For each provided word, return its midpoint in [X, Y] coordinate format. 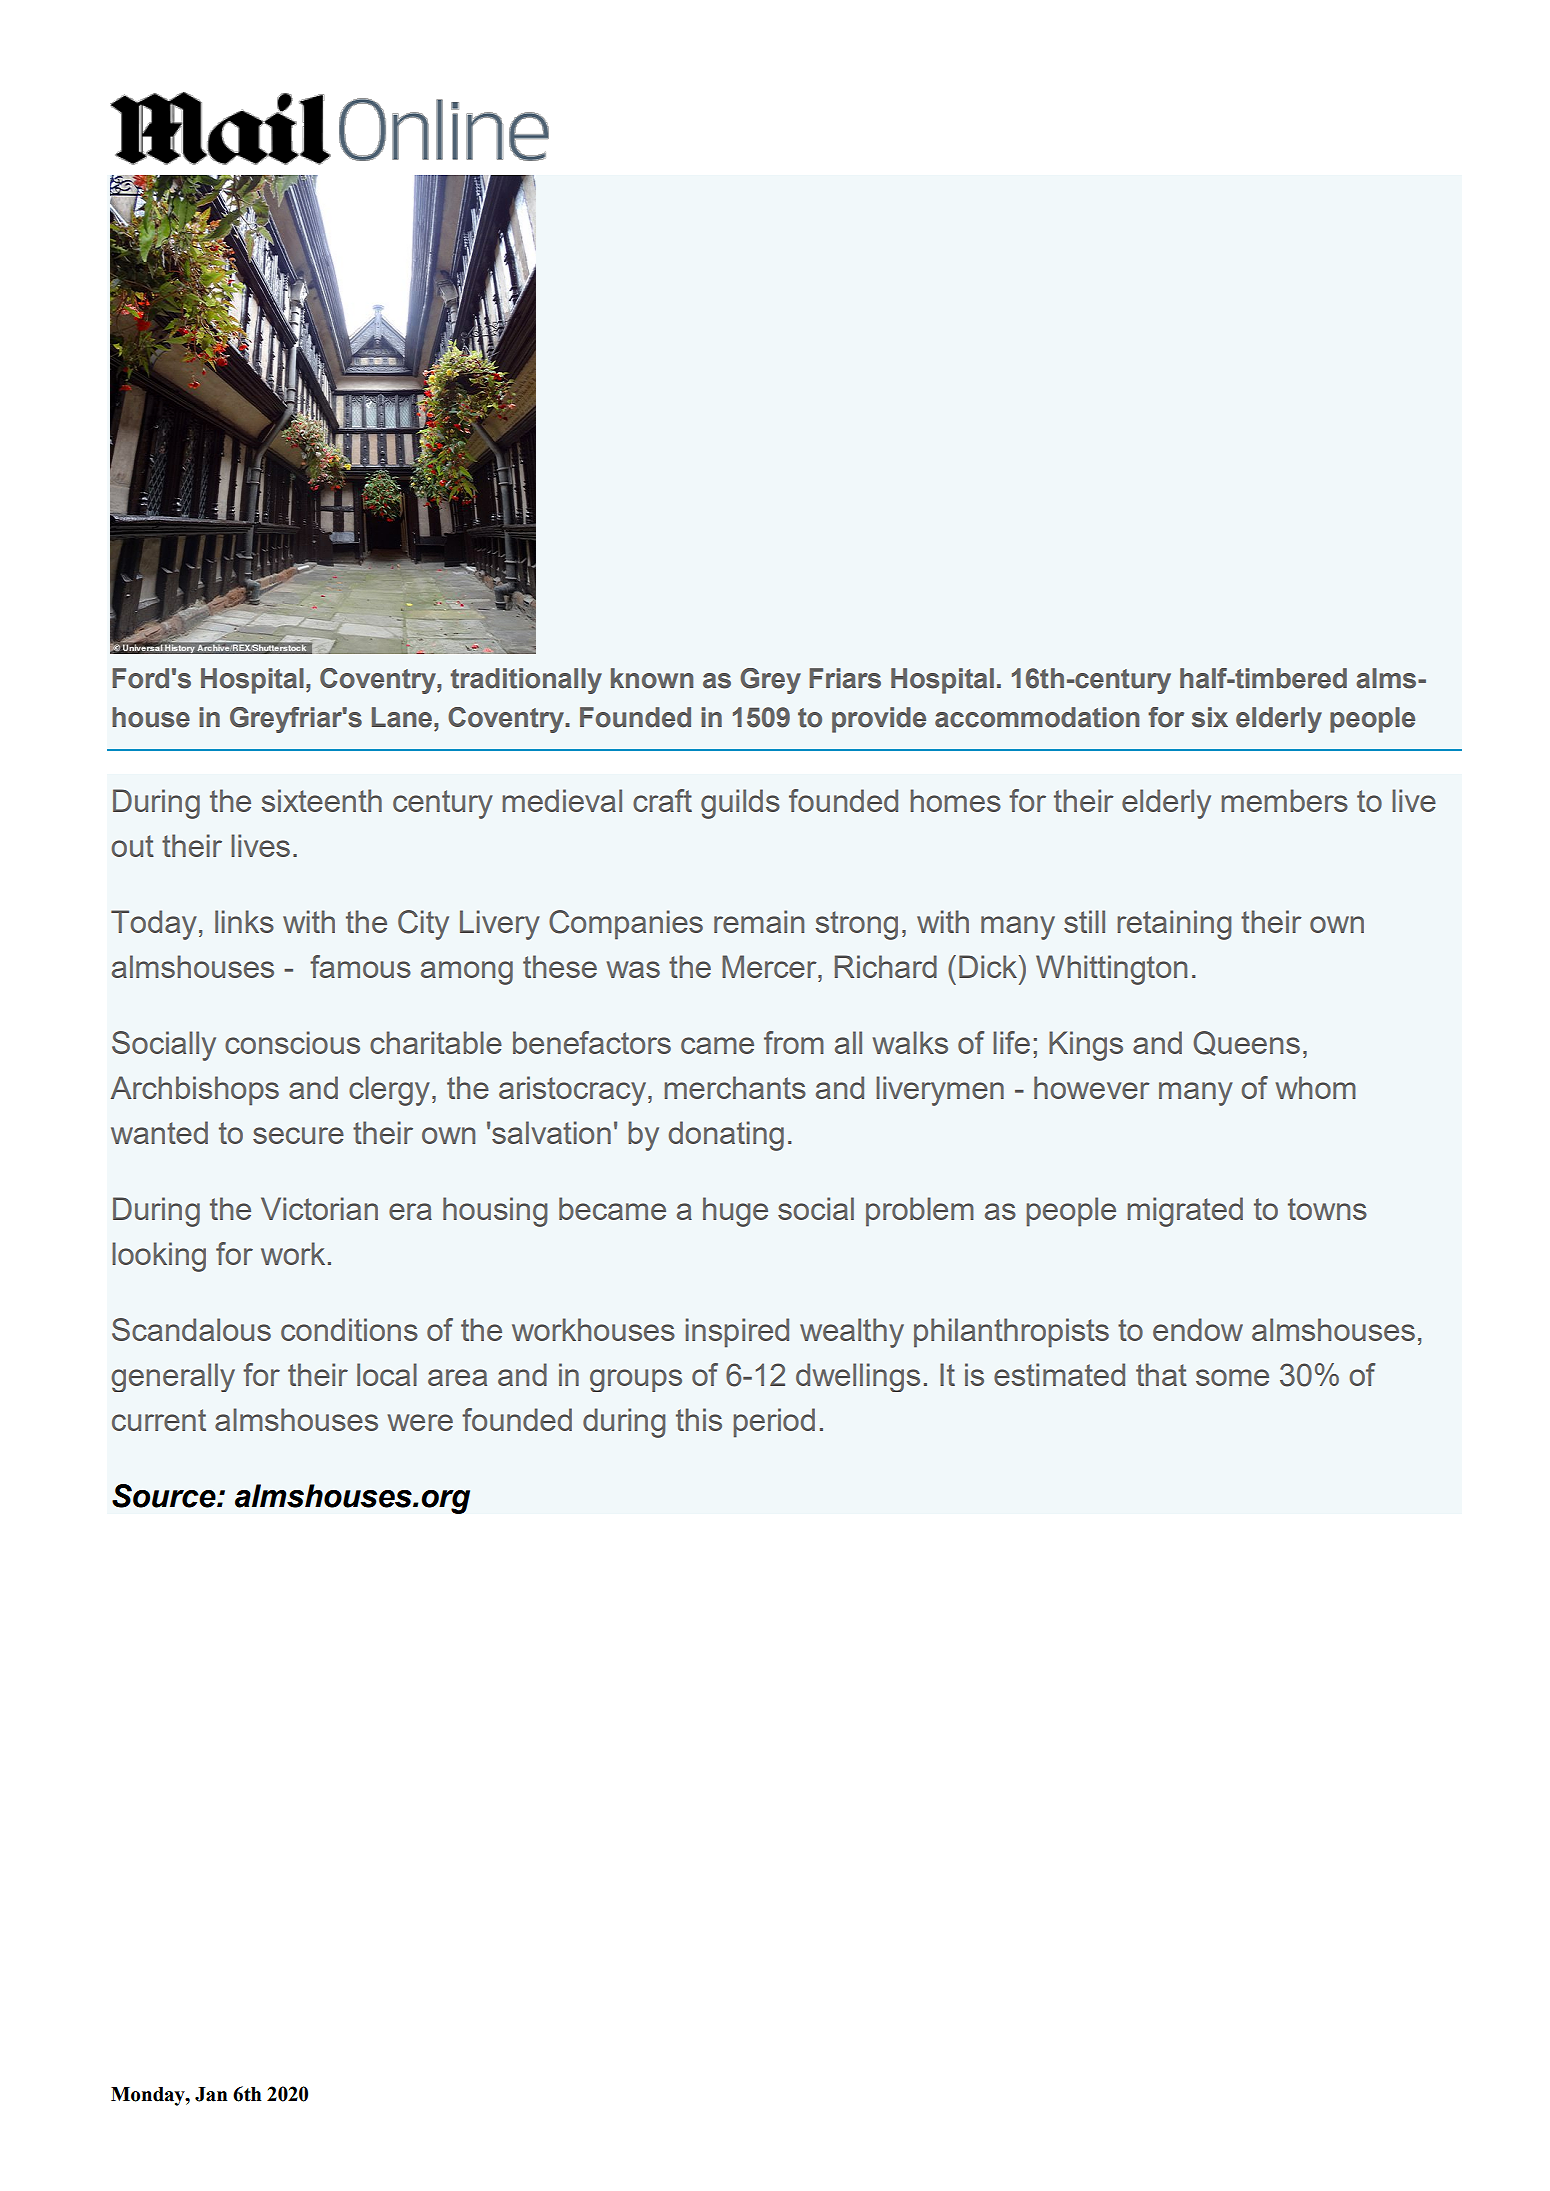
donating [726, 1136]
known [652, 678]
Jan [211, 2094]
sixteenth [322, 800]
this [699, 1419]
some [1232, 1377]
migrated [1185, 1212]
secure [298, 1135]
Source [165, 1496]
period [774, 1423]
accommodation [1037, 717]
